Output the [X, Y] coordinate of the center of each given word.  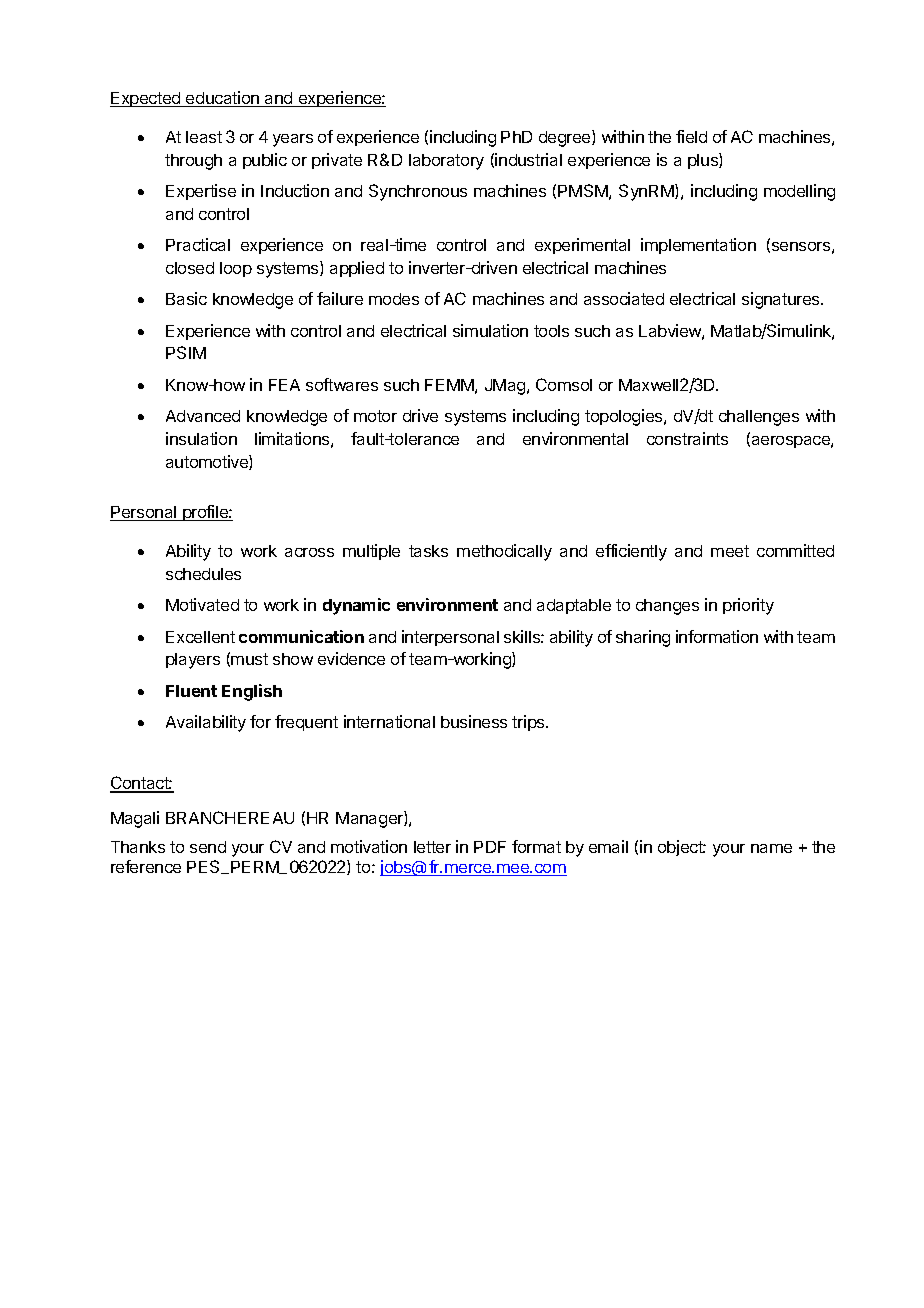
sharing [643, 638]
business [474, 721]
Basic [186, 298]
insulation [201, 438]
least [204, 137]
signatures [782, 300]
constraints [687, 438]
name [771, 848]
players [193, 661]
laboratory [446, 162]
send [208, 847]
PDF [490, 847]
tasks [428, 551]
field [691, 136]
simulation [490, 330]
